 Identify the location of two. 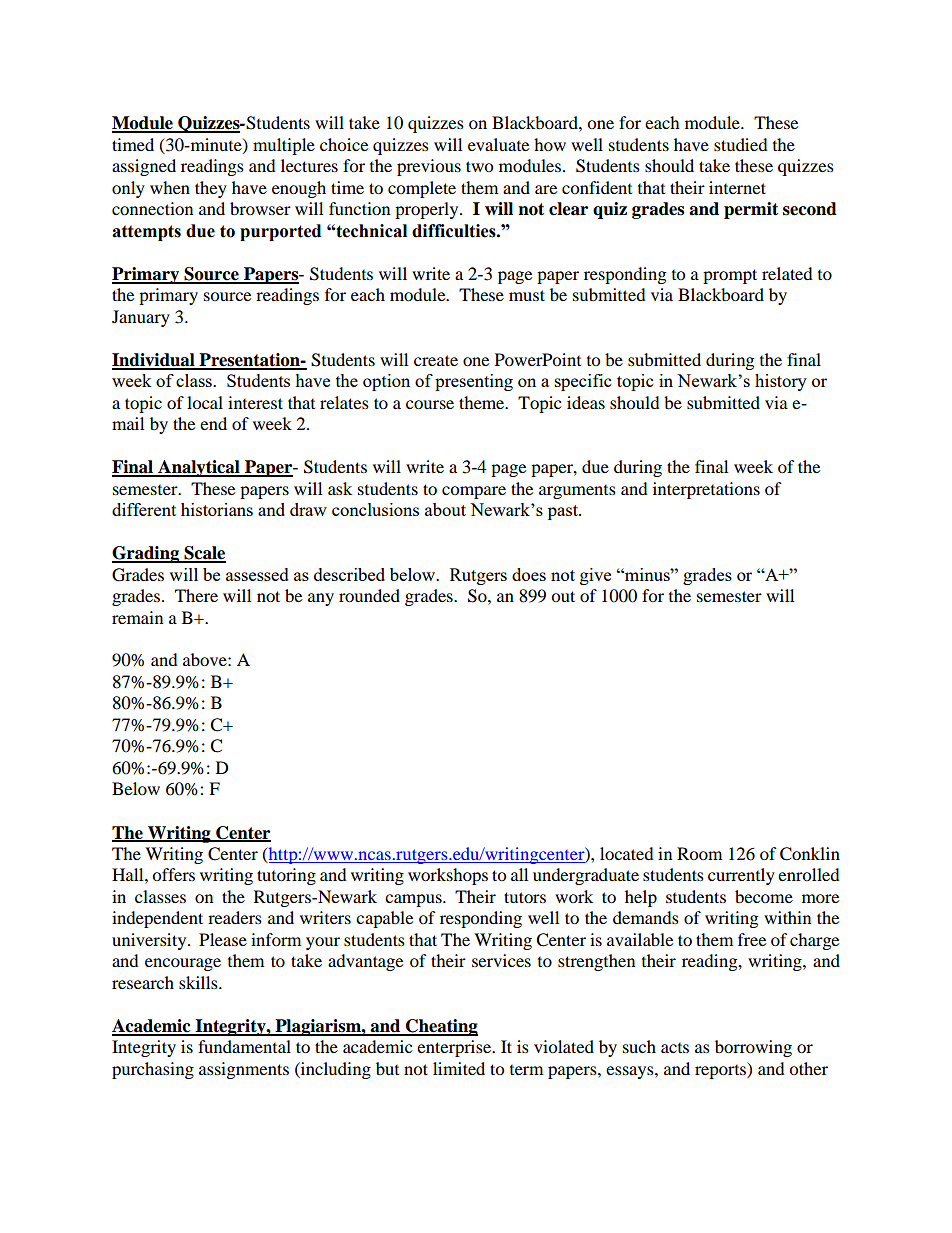
(479, 166).
